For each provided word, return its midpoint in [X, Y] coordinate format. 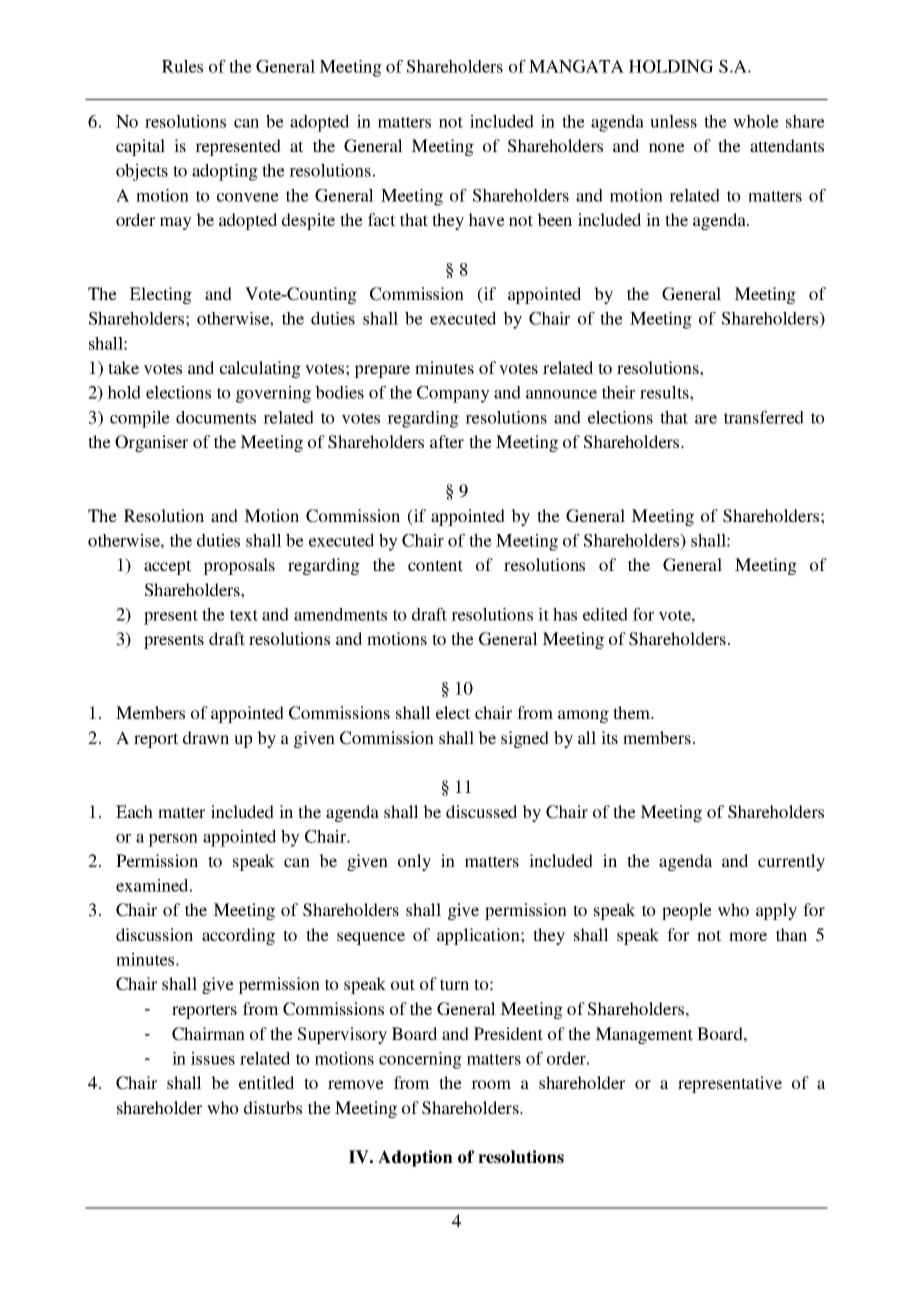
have [486, 220]
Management [644, 1035]
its [609, 737]
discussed [481, 811]
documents [216, 417]
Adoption [415, 1158]
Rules [182, 66]
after [447, 441]
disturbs [273, 1107]
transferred [764, 417]
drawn [206, 737]
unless [673, 121]
